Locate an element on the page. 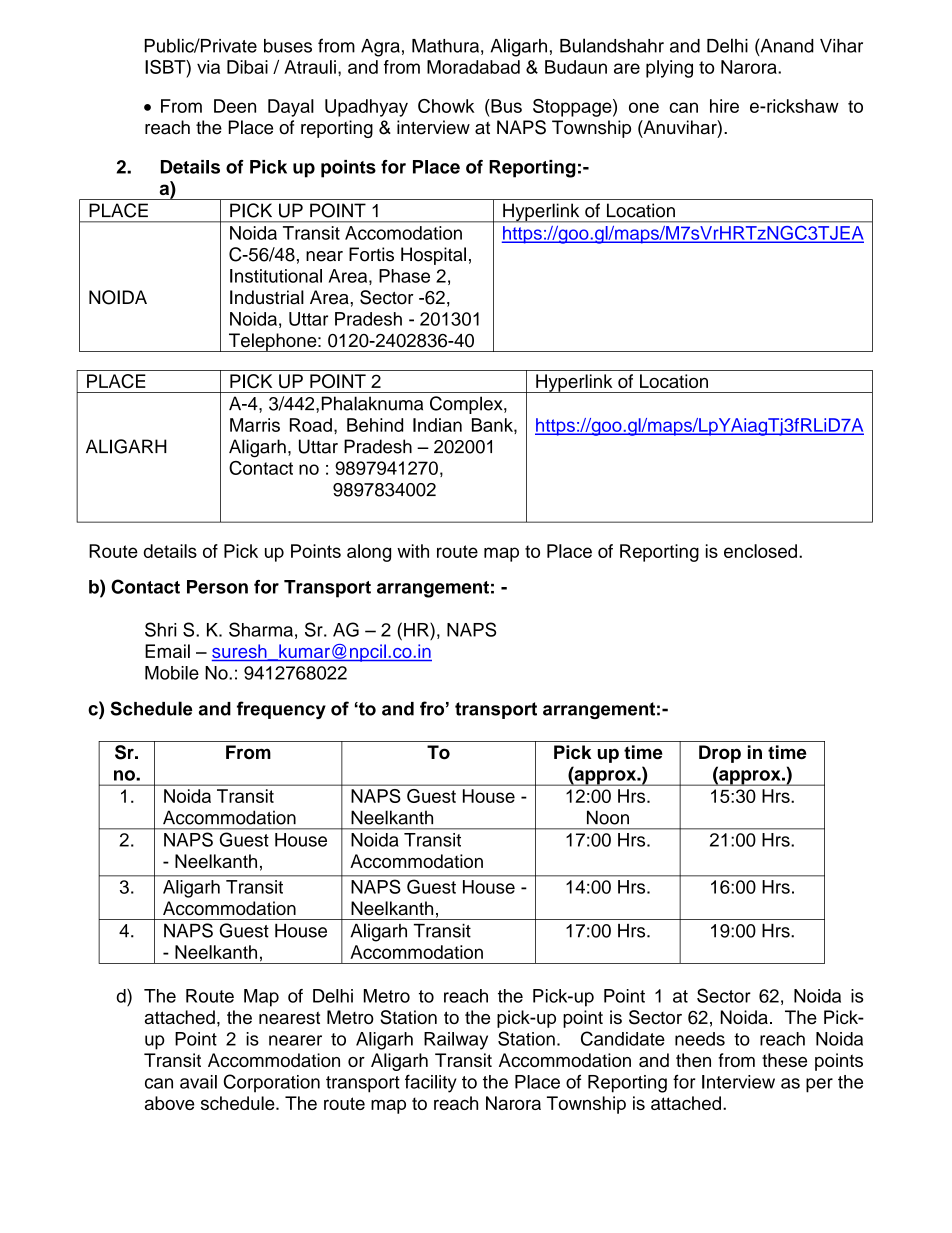 Image resolution: width=952 pixels, height=1233 pixels. Agra is located at coordinates (380, 48).
